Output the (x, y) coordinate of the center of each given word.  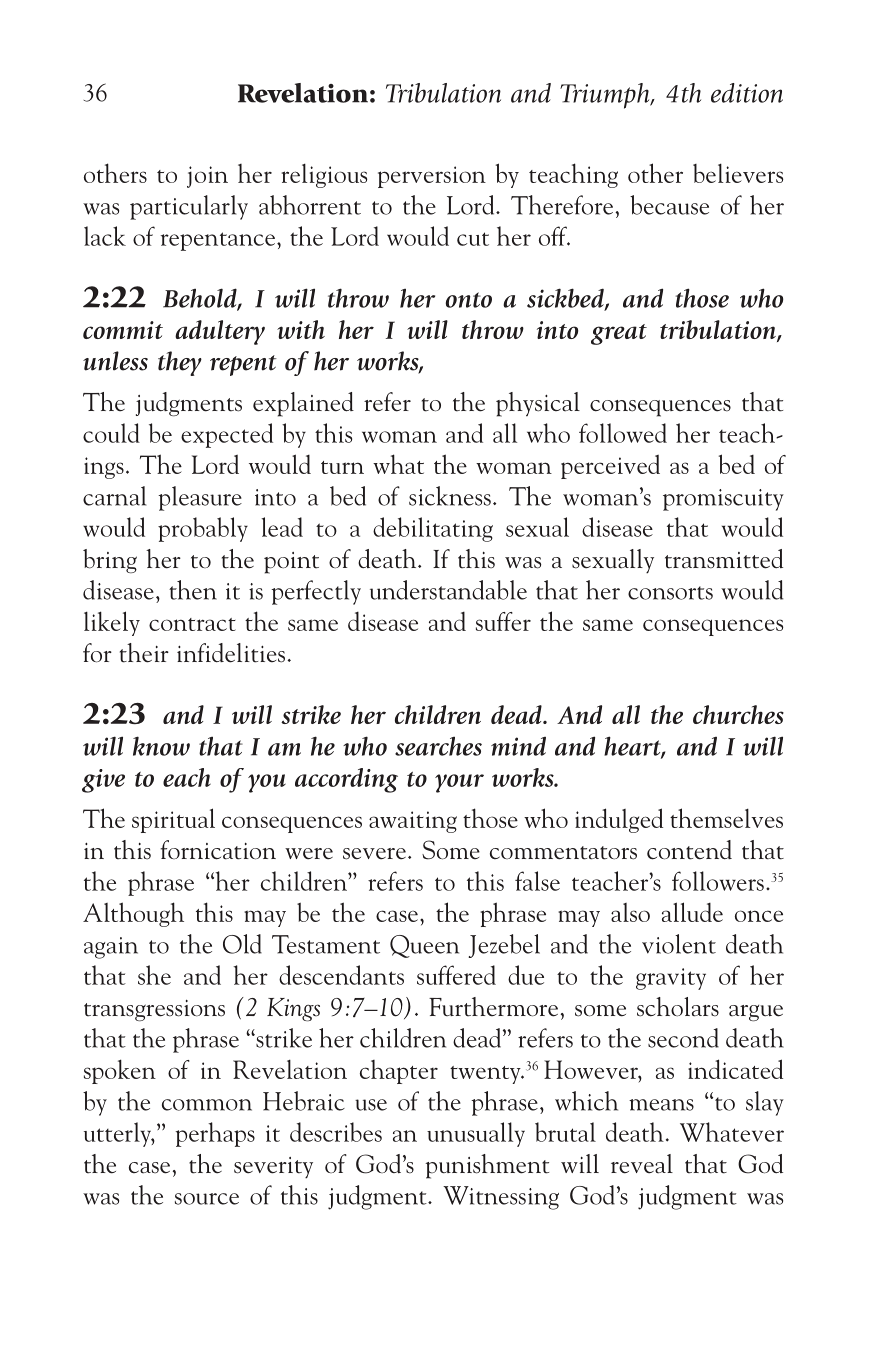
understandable (448, 590)
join (207, 177)
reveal (642, 1164)
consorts (670, 593)
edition (747, 93)
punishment (487, 1166)
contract (192, 624)
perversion (432, 177)
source (207, 1199)
